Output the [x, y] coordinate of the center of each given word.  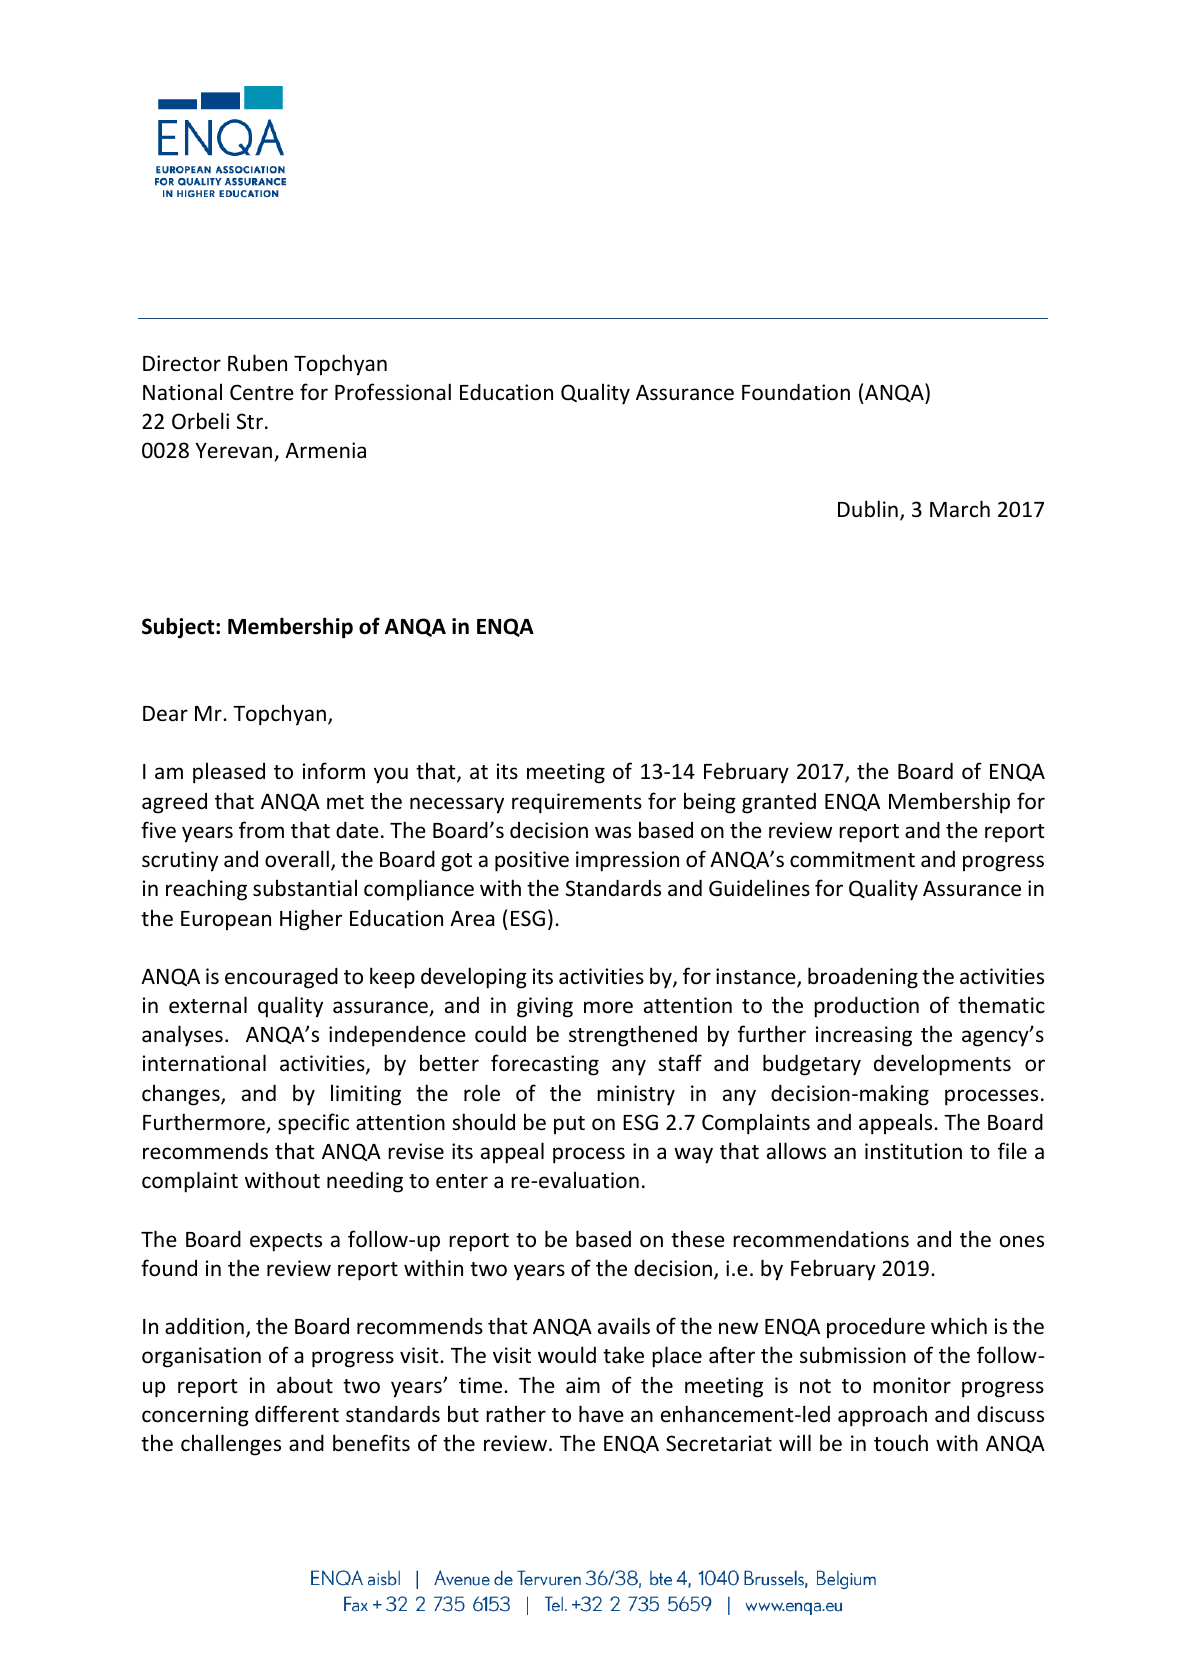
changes [182, 1095]
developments [942, 1065]
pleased [229, 773]
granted [779, 803]
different [297, 1414]
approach [882, 1416]
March [960, 509]
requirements [577, 803]
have [601, 1414]
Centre [262, 392]
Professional [393, 392]
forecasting [545, 1065]
